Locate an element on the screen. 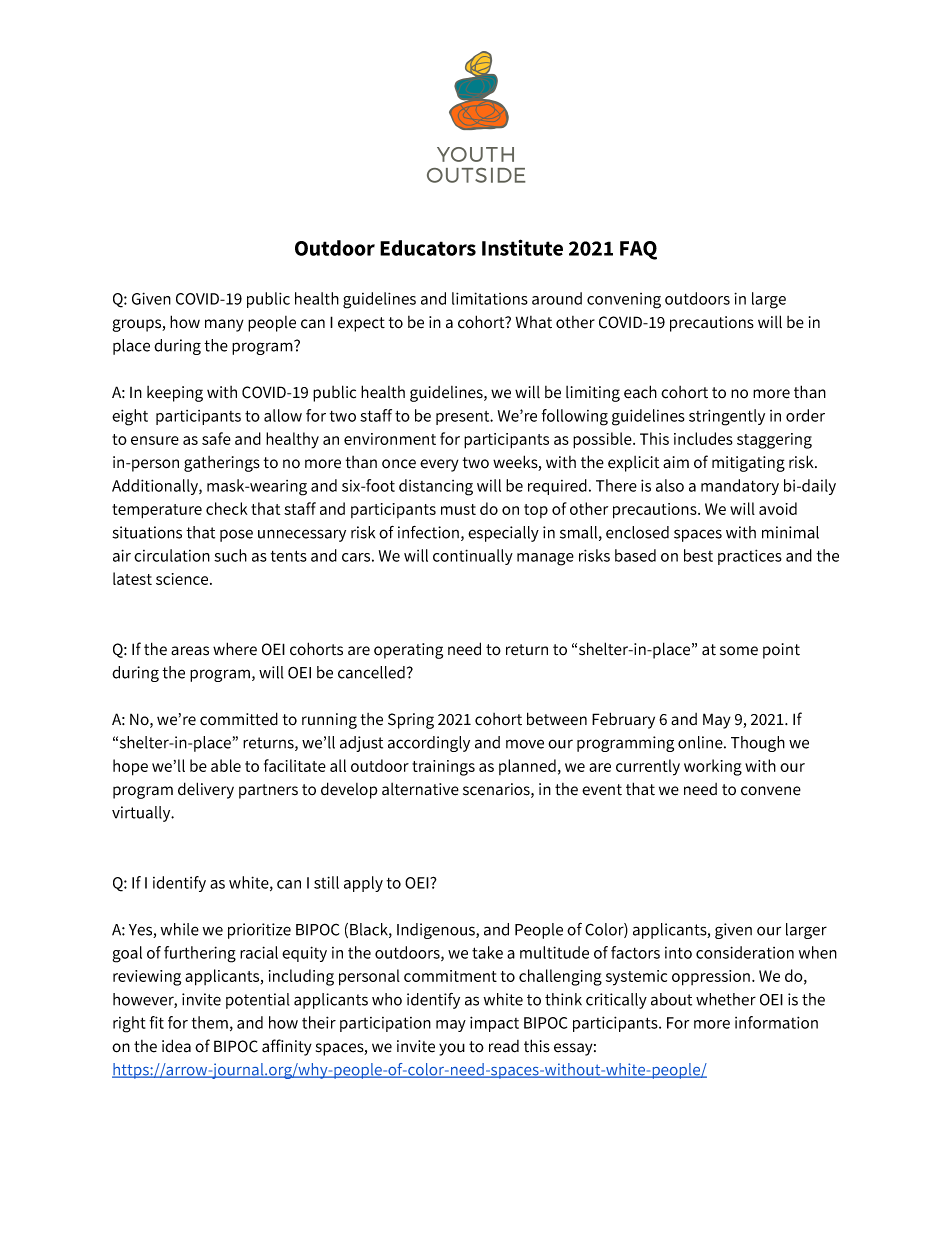 Image resolution: width=952 pixels, height=1233 pixels. impact is located at coordinates (494, 1024).
